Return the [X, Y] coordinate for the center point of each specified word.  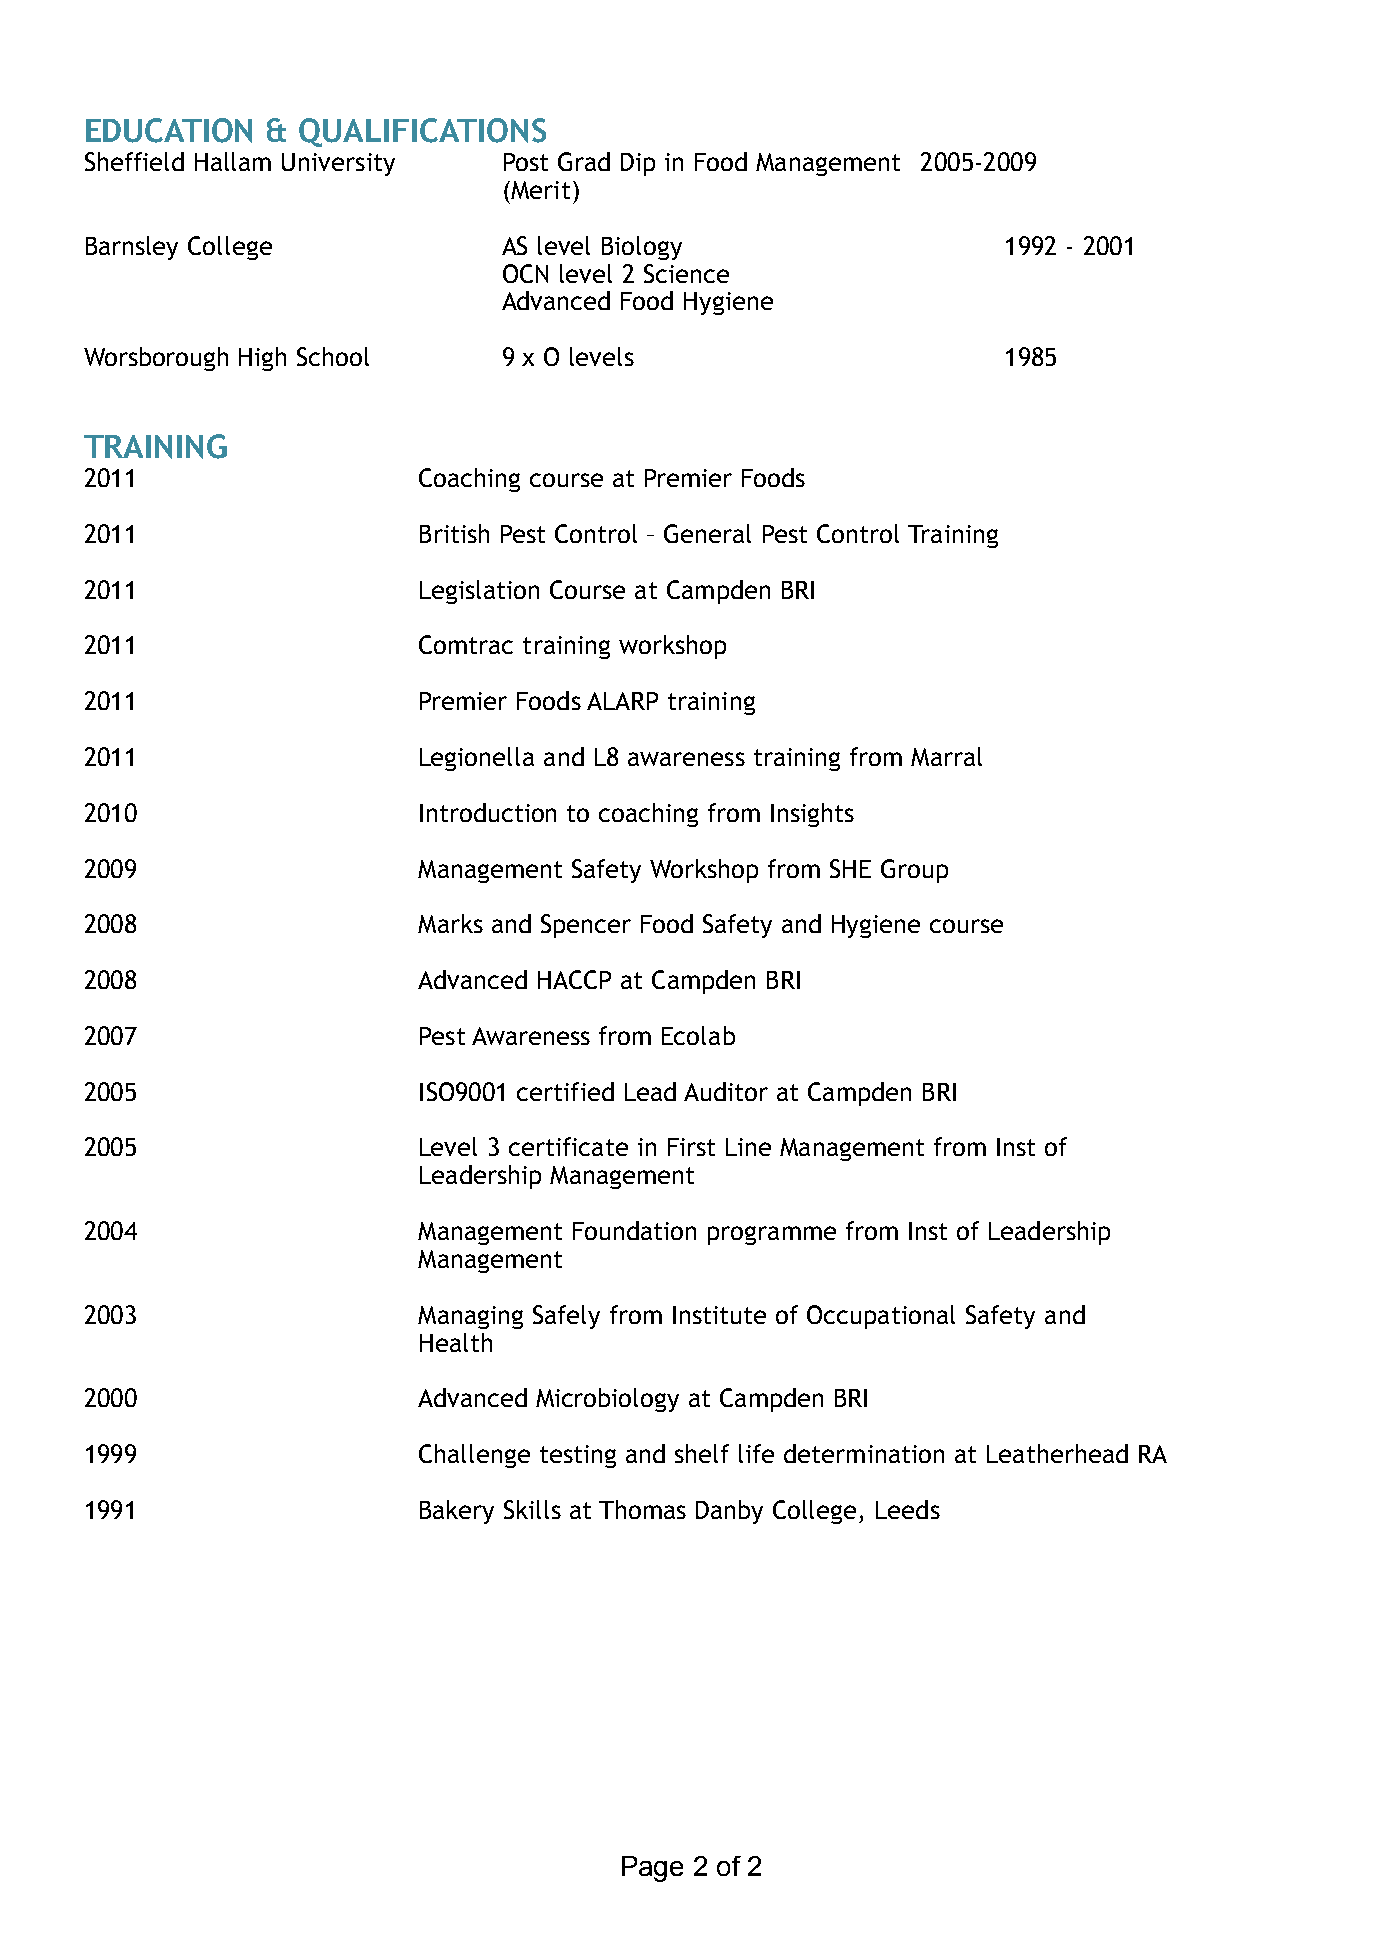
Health [456, 1342]
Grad [584, 161]
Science [686, 273]
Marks [450, 923]
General [707, 533]
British [454, 533]
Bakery [457, 1512]
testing [578, 1456]
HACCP [574, 979]
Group [914, 871]
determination [864, 1453]
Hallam [233, 161]
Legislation [479, 592]
